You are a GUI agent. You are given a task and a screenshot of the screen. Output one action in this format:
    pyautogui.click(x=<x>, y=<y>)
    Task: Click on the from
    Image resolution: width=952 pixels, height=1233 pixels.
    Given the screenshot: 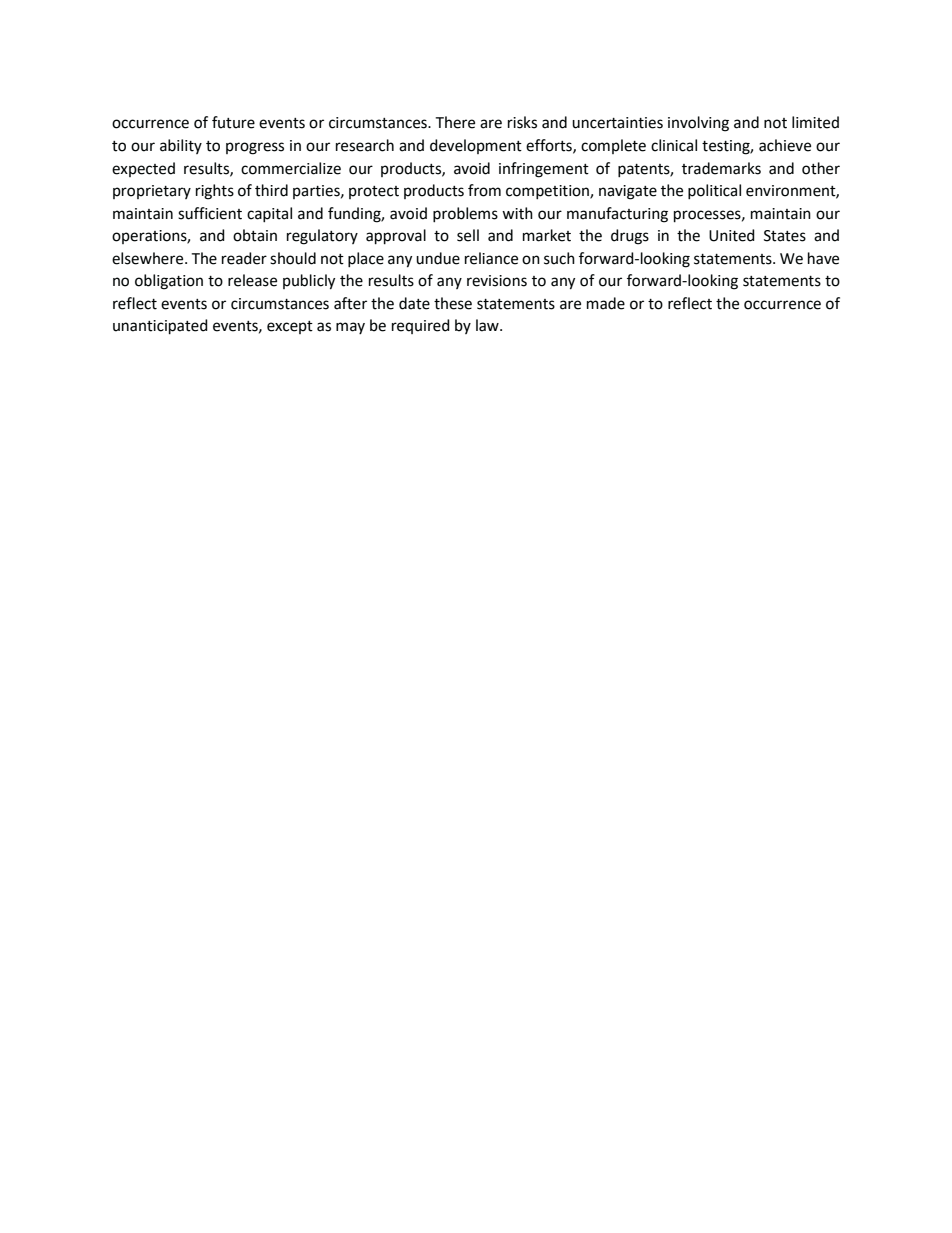 What is the action you would take?
    pyautogui.click(x=484, y=190)
